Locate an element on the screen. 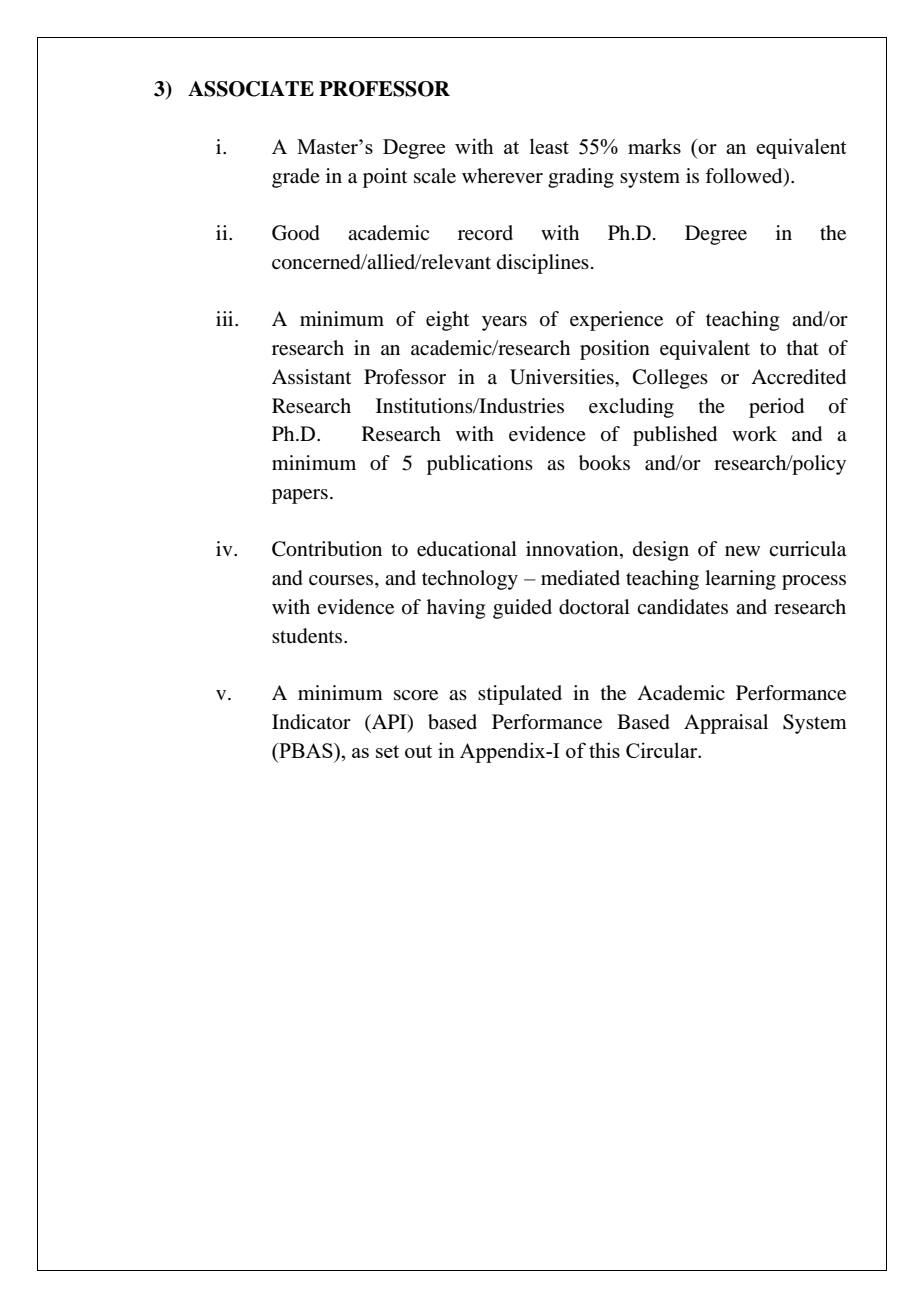 Image resolution: width=924 pixels, height=1308 pixels. work is located at coordinates (754, 433).
